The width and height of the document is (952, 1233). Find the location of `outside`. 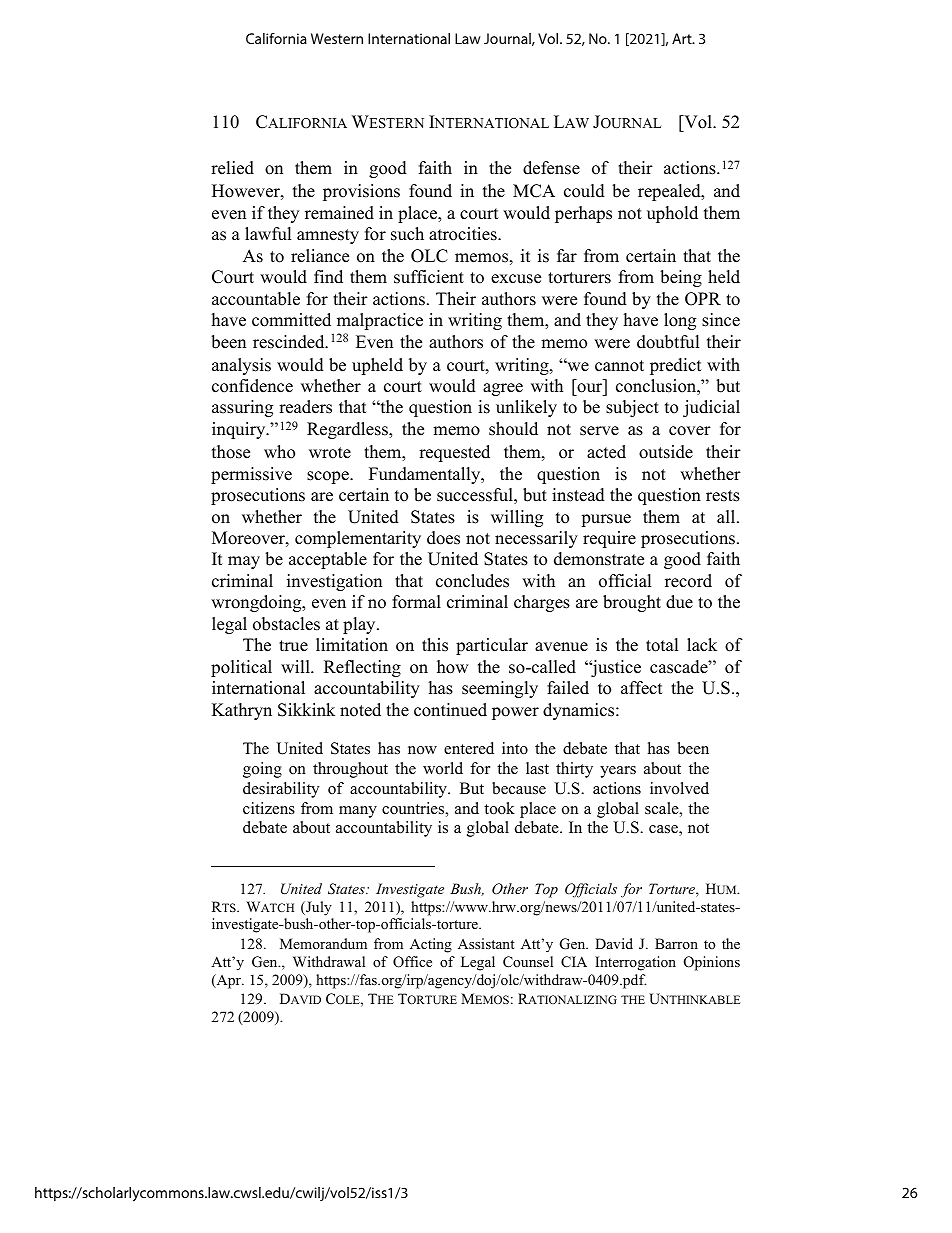

outside is located at coordinates (666, 452).
